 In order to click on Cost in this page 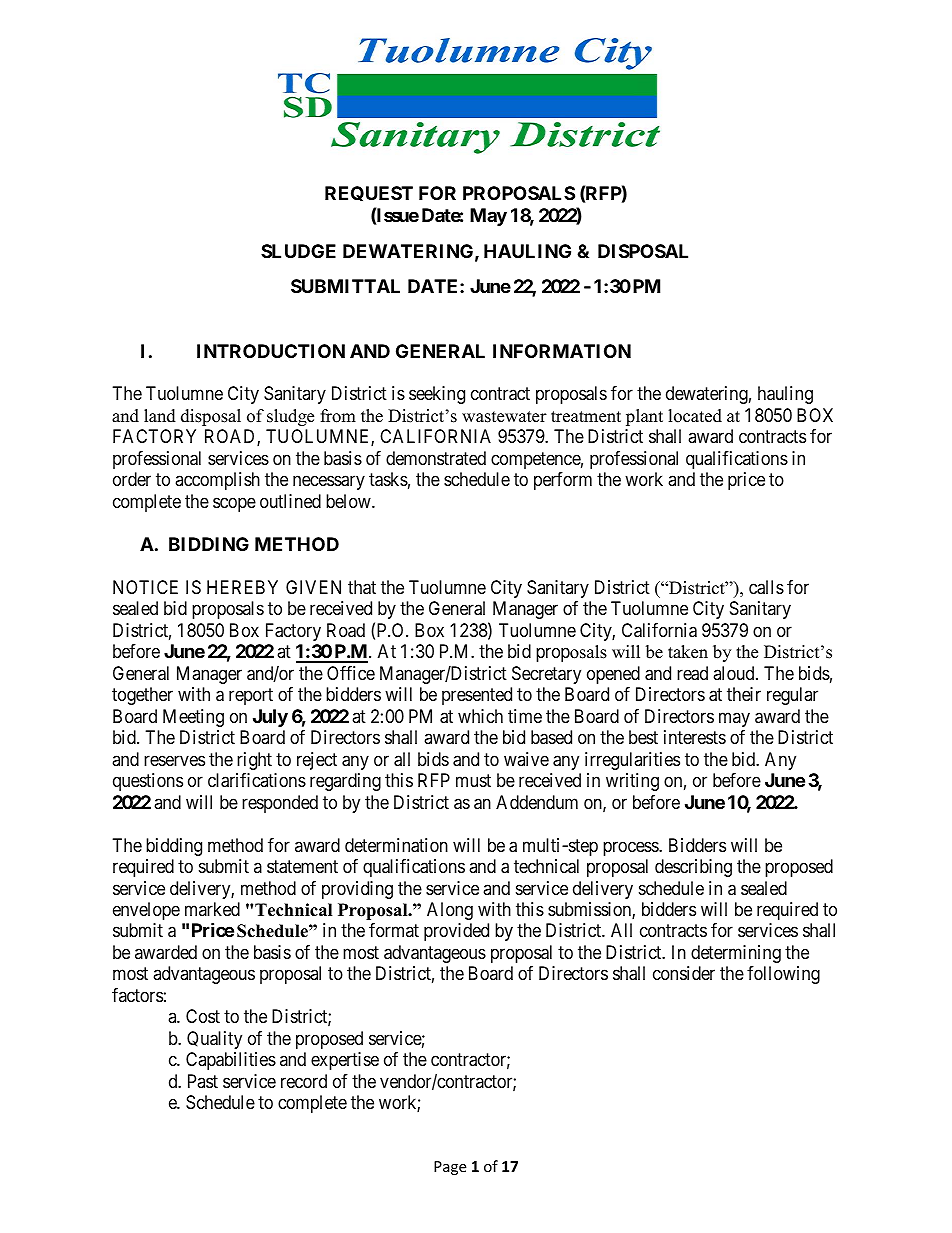, I will do `click(203, 1016)`.
